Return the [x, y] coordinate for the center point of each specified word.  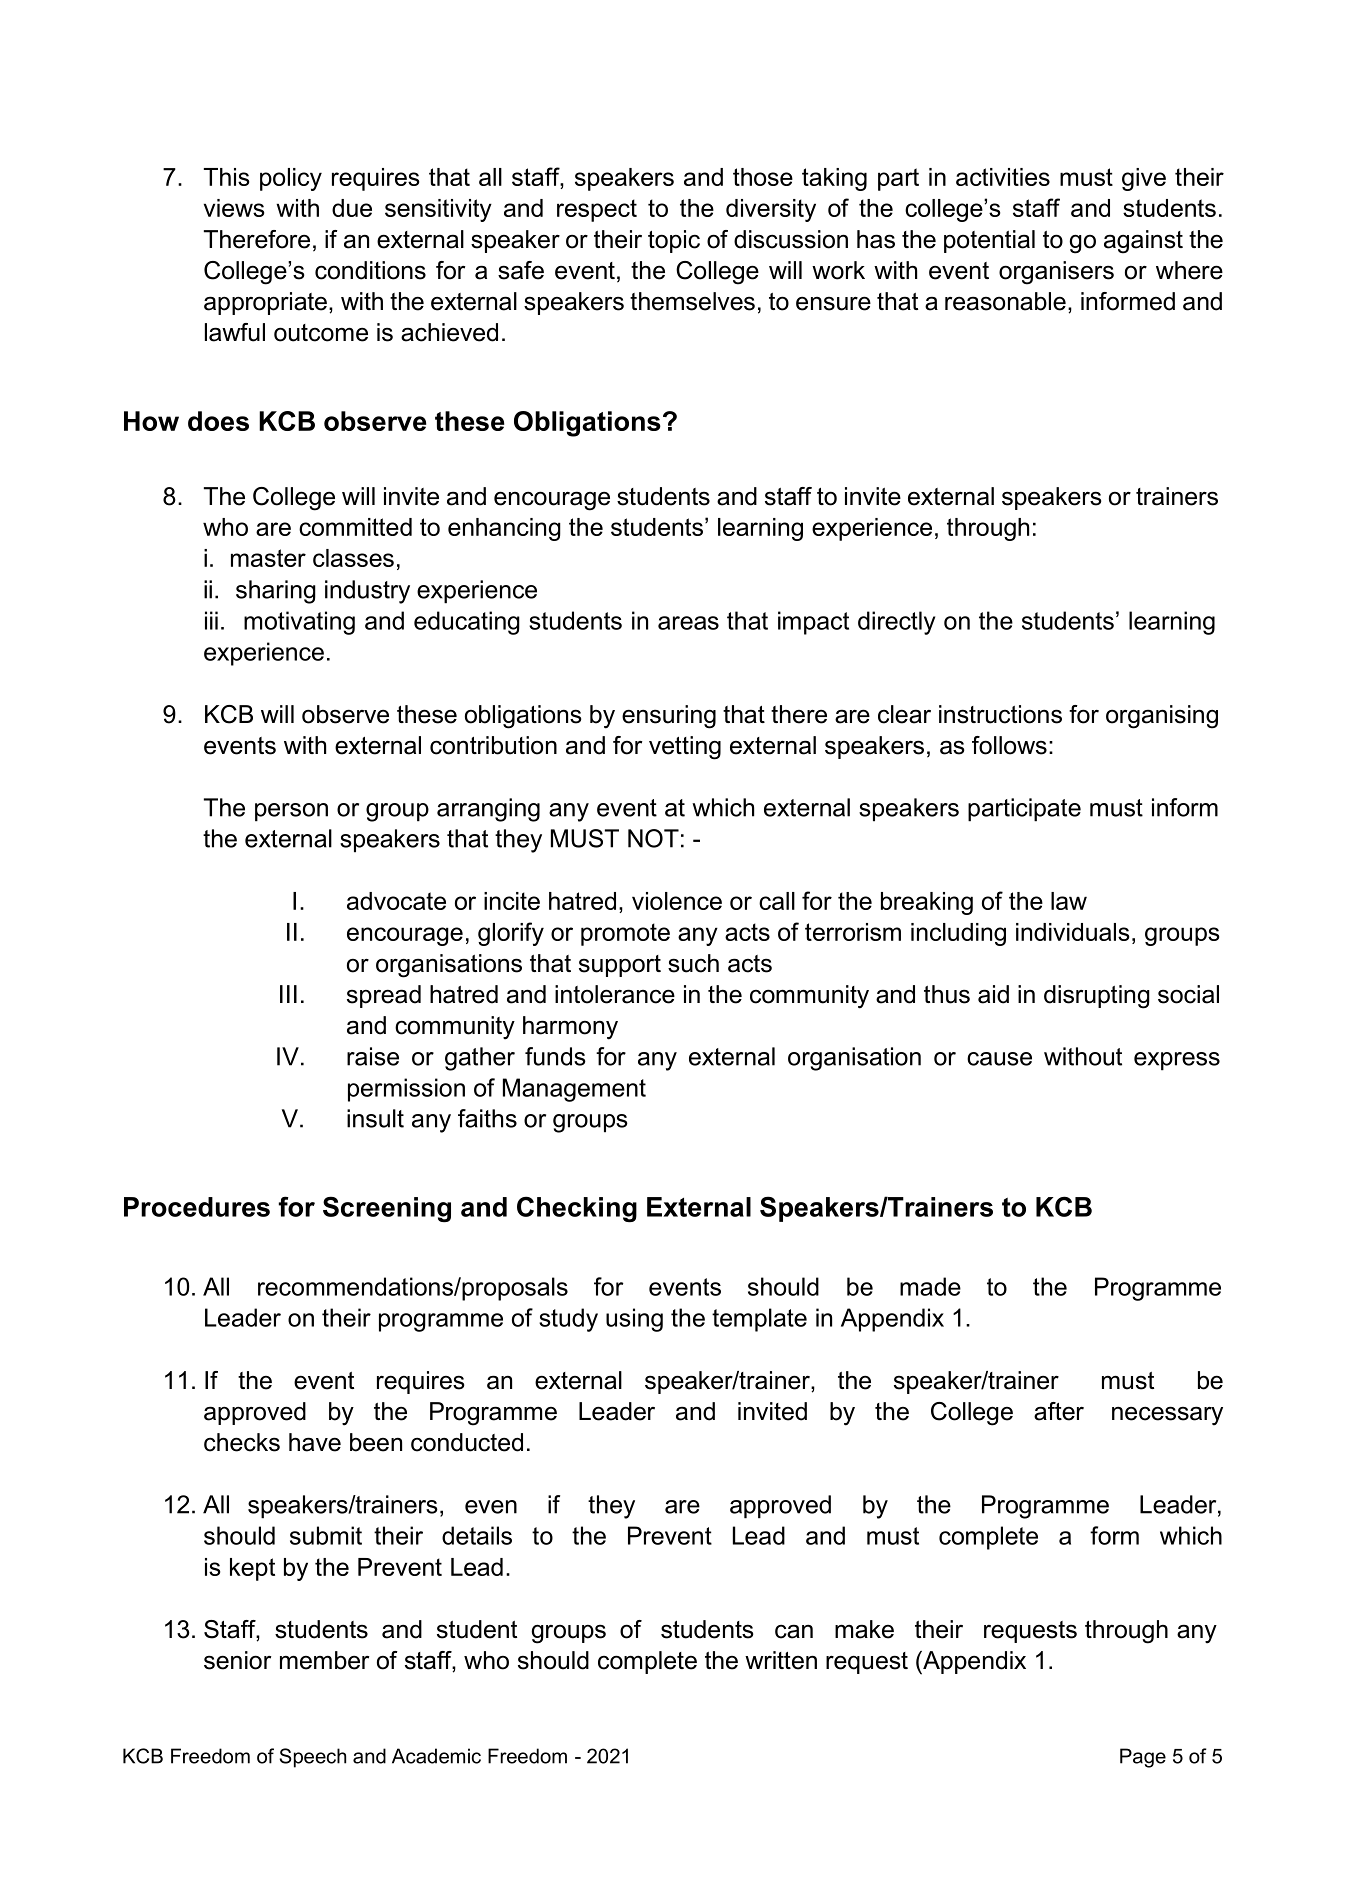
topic [674, 241]
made [930, 1286]
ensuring [669, 717]
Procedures [197, 1207]
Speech [312, 1758]
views [234, 208]
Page [1143, 1758]
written [781, 1660]
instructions [1000, 714]
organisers [1056, 273]
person [291, 812]
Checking [577, 1209]
